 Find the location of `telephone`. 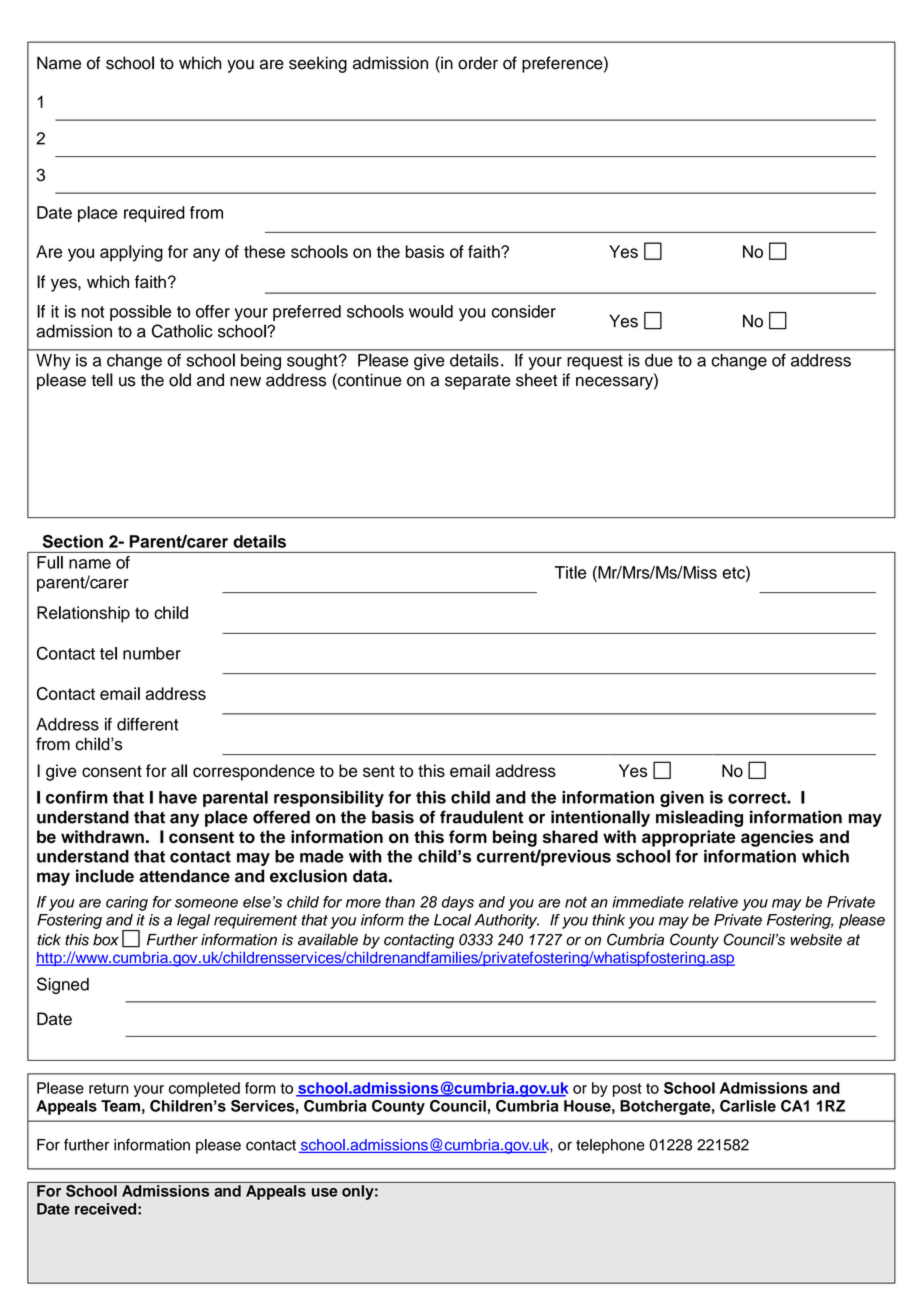

telephone is located at coordinates (610, 1146).
